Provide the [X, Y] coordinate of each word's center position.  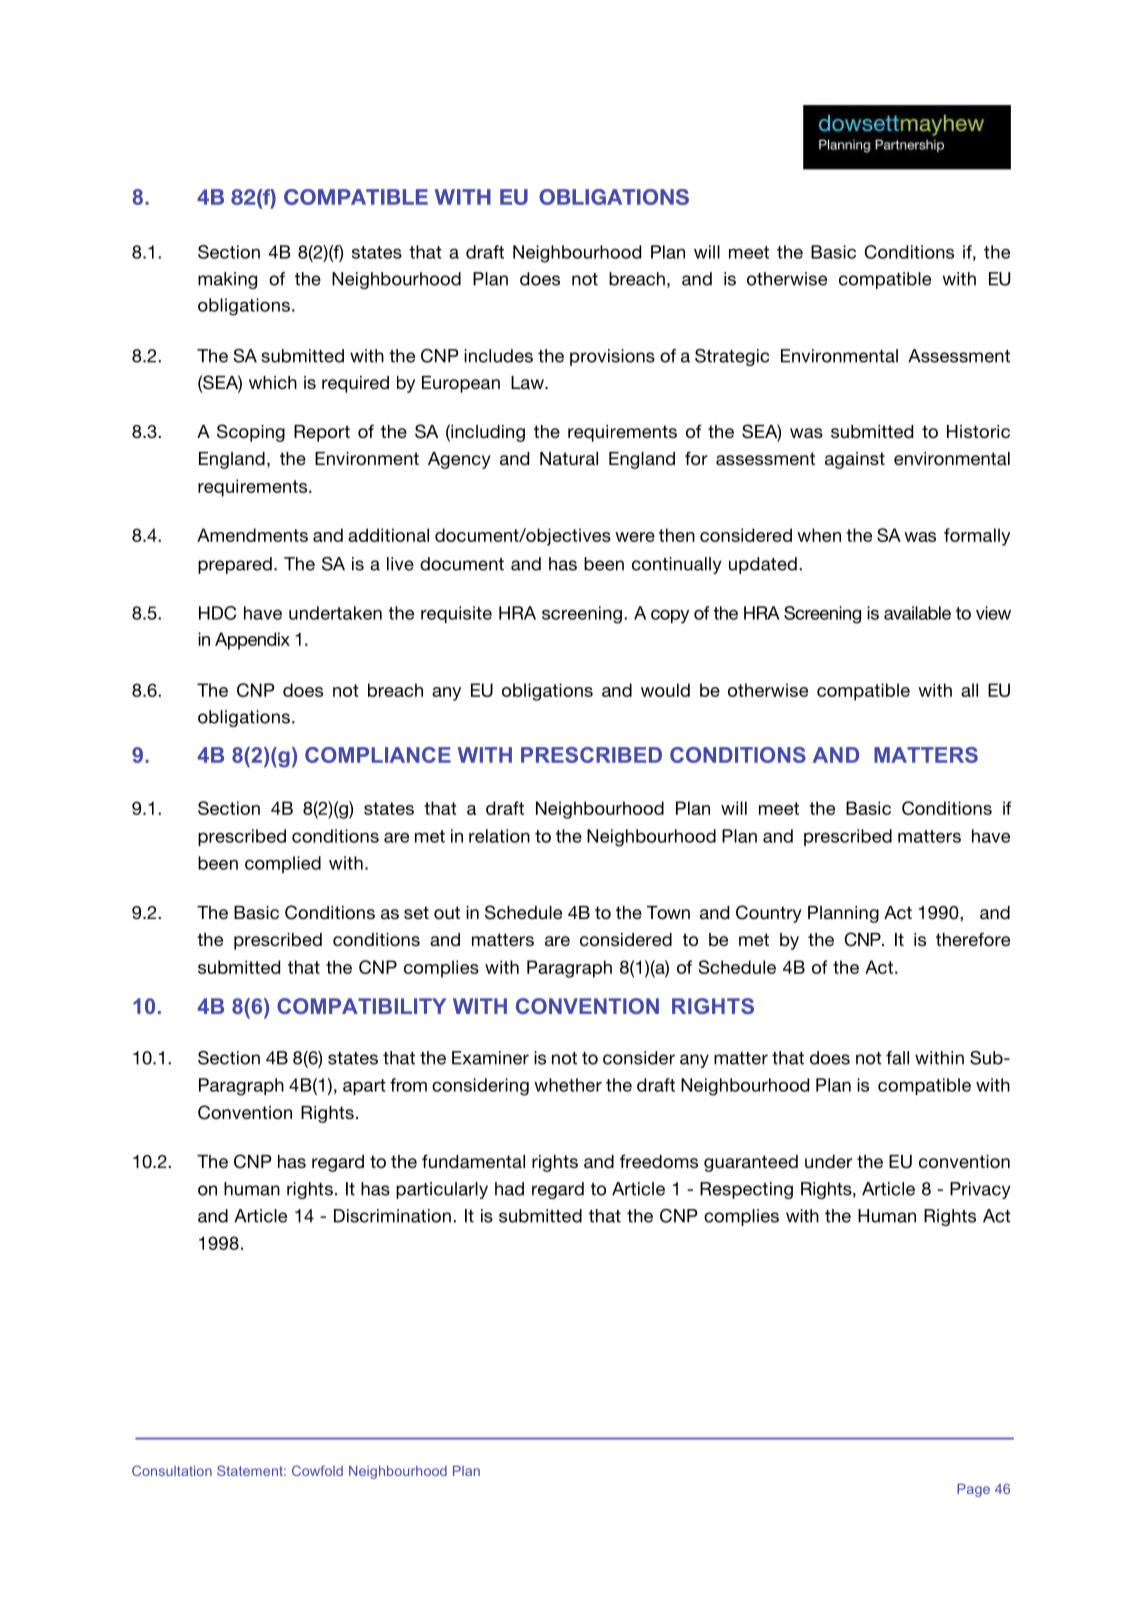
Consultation [172, 1470]
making [227, 280]
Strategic [732, 357]
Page [973, 1490]
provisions [612, 357]
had [509, 1189]
